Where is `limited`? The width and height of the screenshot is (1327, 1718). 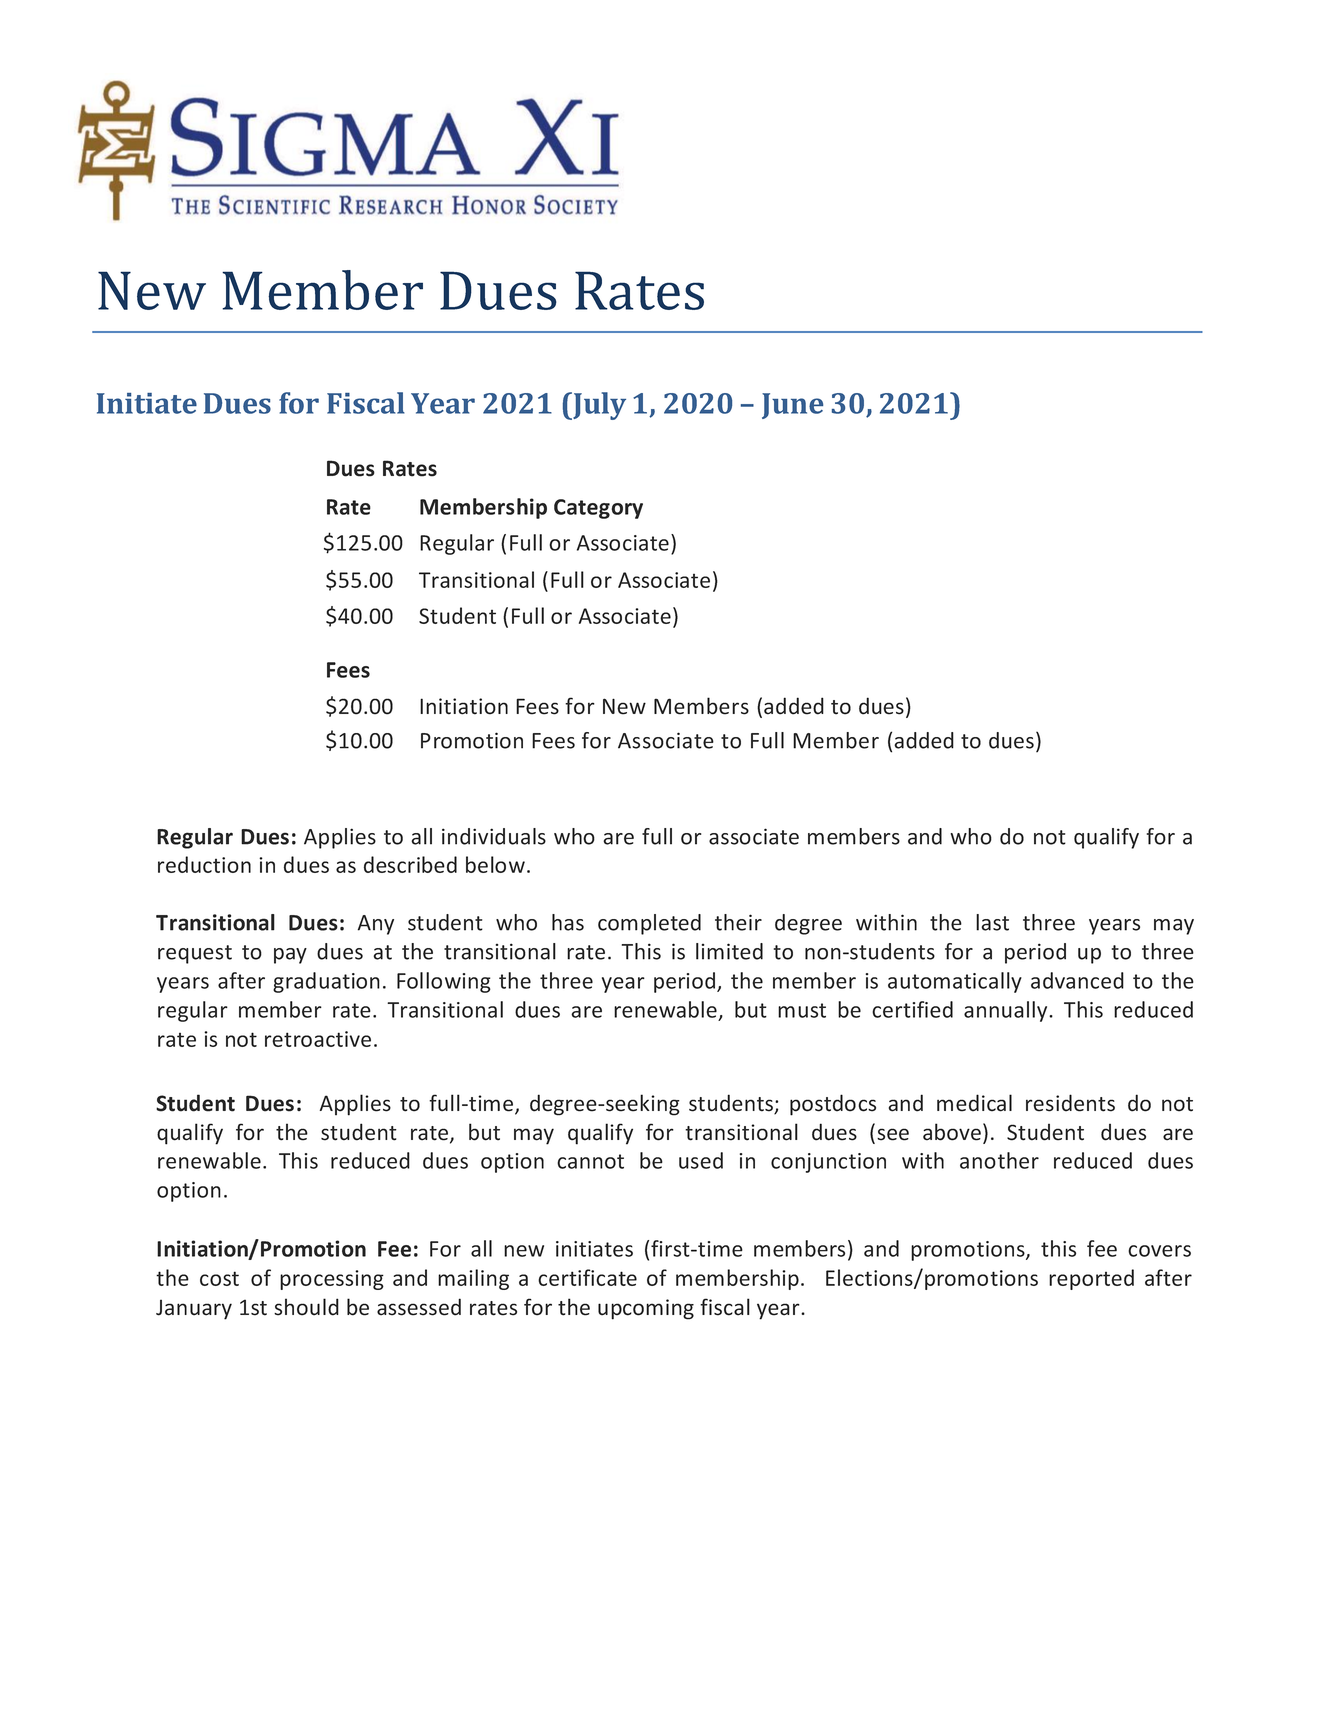
limited is located at coordinates (729, 951).
